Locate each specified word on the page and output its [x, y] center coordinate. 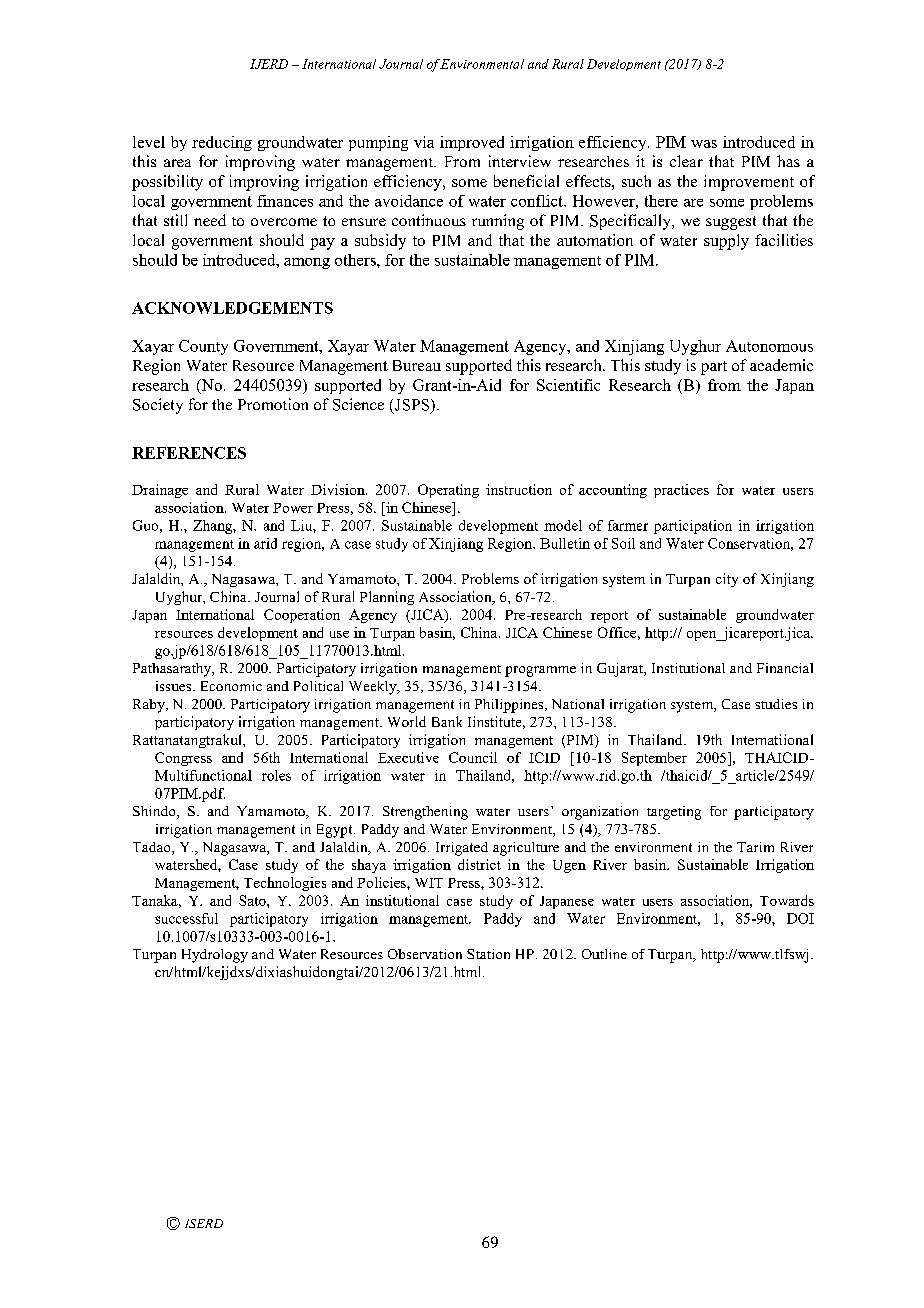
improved [472, 143]
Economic [231, 686]
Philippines [510, 706]
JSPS [412, 406]
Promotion [273, 404]
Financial [785, 668]
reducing [222, 143]
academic [781, 365]
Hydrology [215, 956]
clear [686, 161]
